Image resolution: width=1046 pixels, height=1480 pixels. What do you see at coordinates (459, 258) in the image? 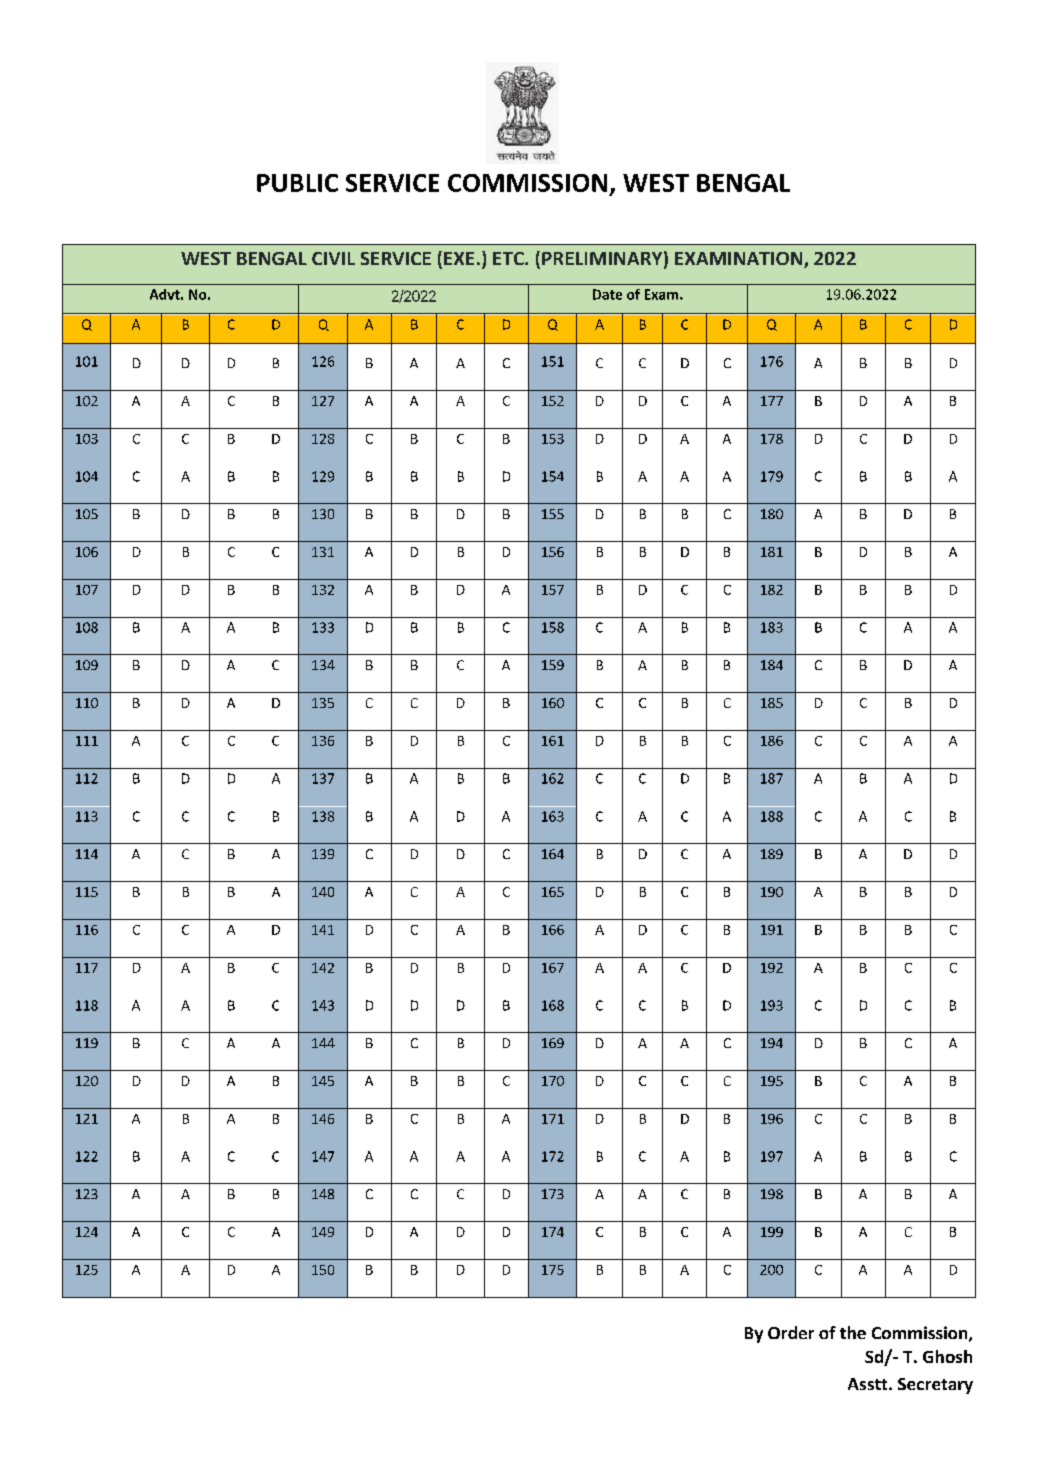
I see `EXE` at bounding box center [459, 258].
